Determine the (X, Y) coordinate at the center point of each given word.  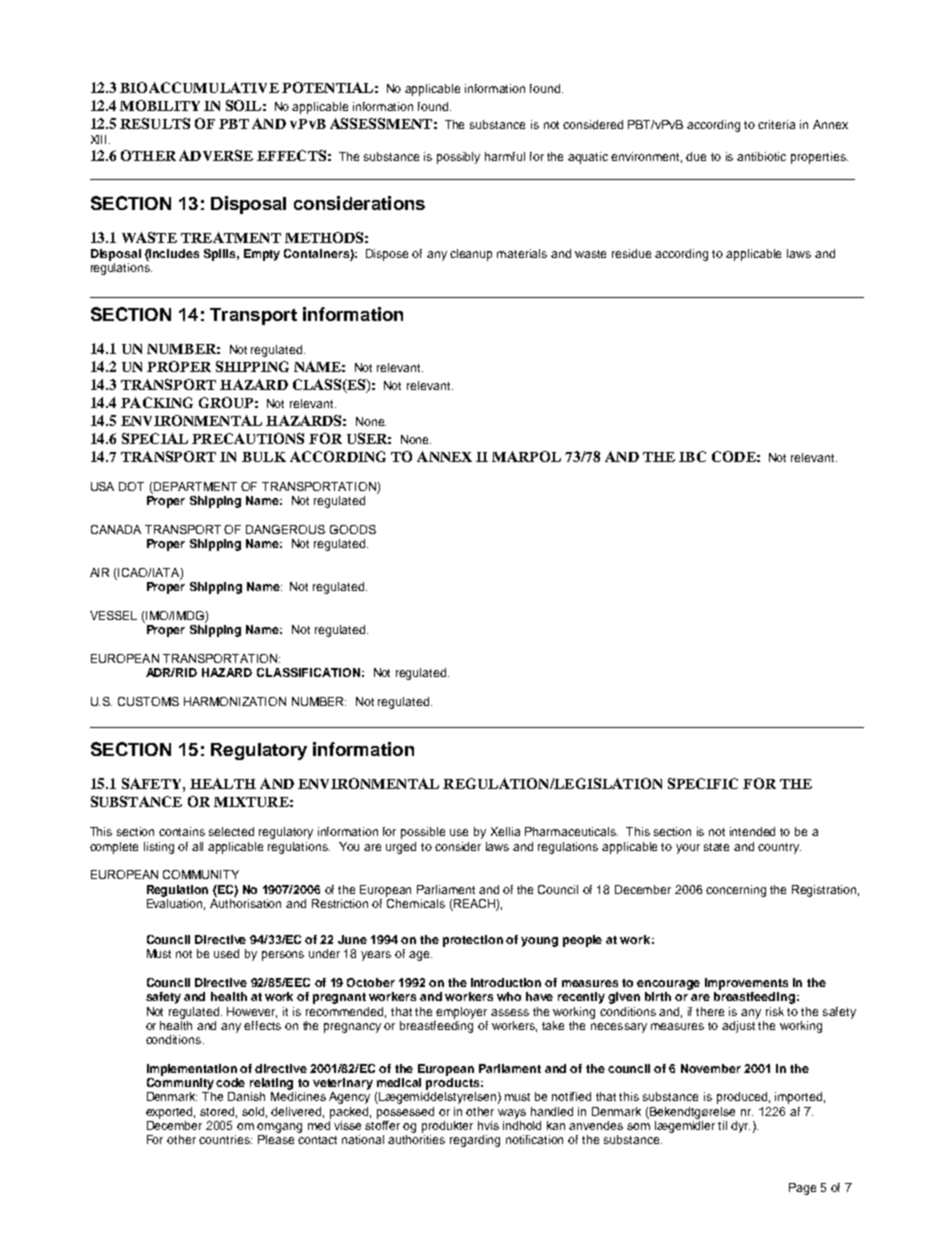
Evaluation (176, 904)
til (722, 1125)
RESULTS (155, 123)
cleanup (471, 255)
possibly (458, 158)
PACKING (157, 402)
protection (473, 941)
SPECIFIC (703, 783)
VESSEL (113, 615)
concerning (736, 891)
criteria (776, 124)
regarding (475, 1141)
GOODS (353, 529)
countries (225, 1139)
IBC (692, 456)
